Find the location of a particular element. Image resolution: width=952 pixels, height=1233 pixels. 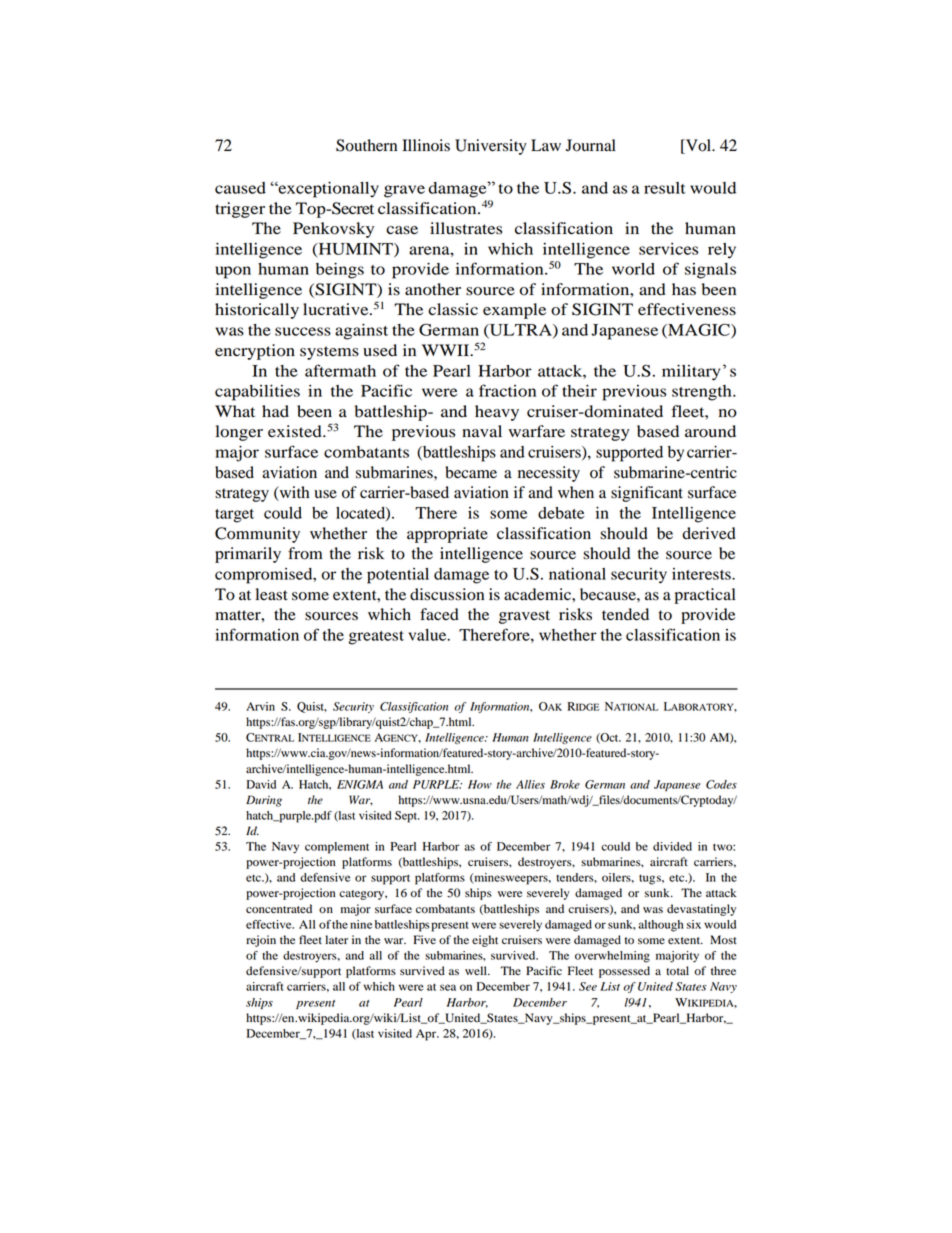

least is located at coordinates (271, 594).
